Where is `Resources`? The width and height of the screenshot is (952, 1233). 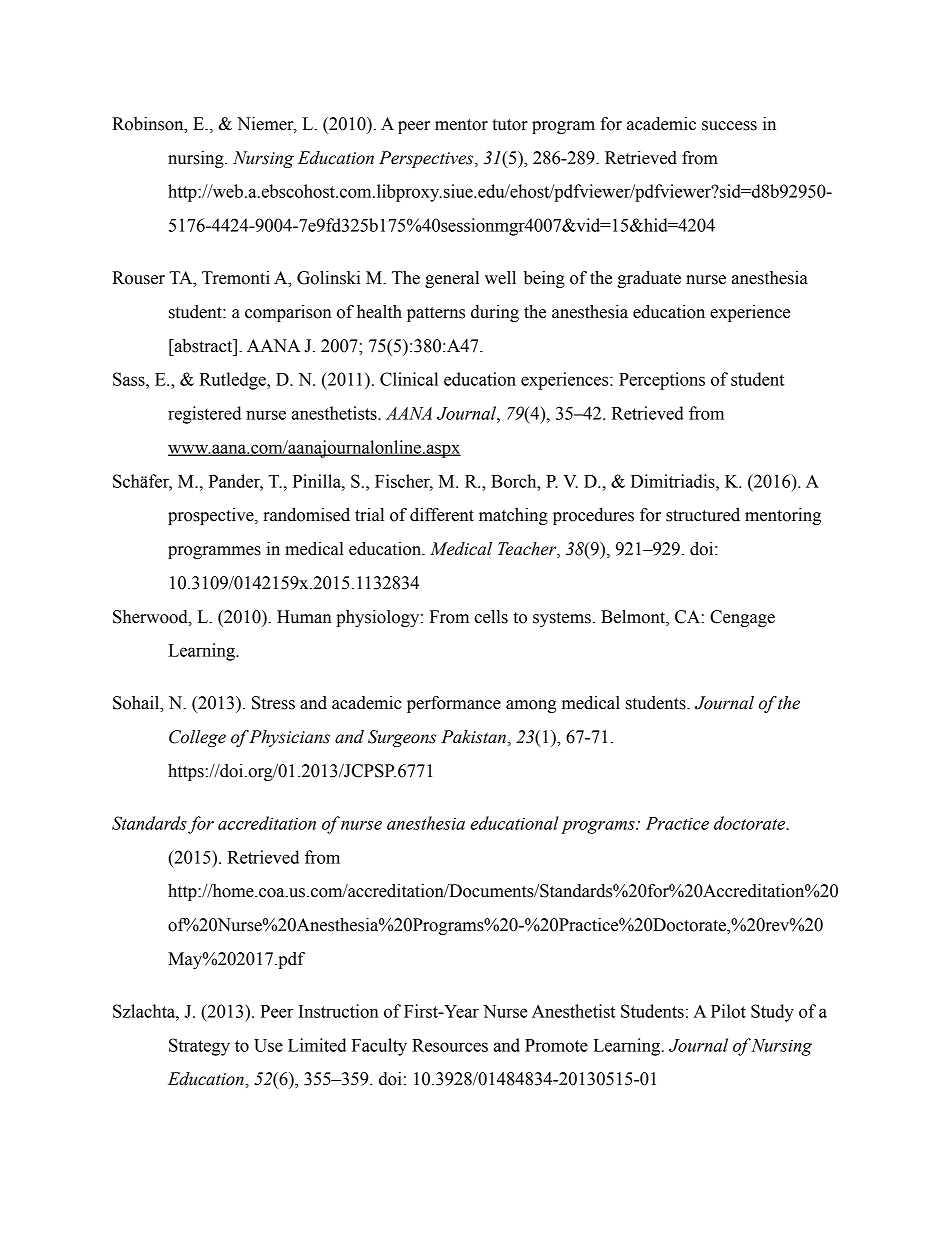 Resources is located at coordinates (450, 1045).
